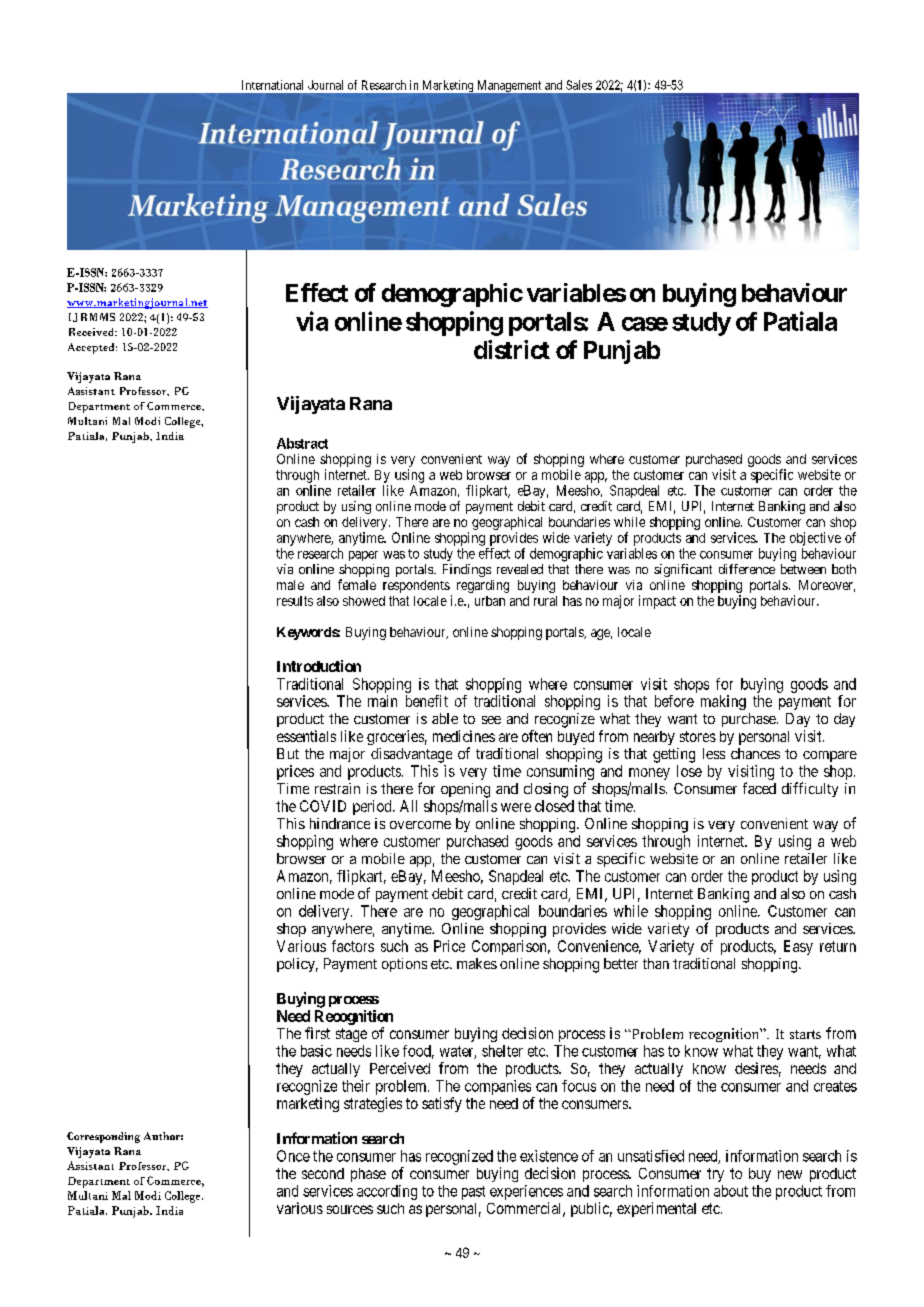  I want to click on district, so click(512, 349).
